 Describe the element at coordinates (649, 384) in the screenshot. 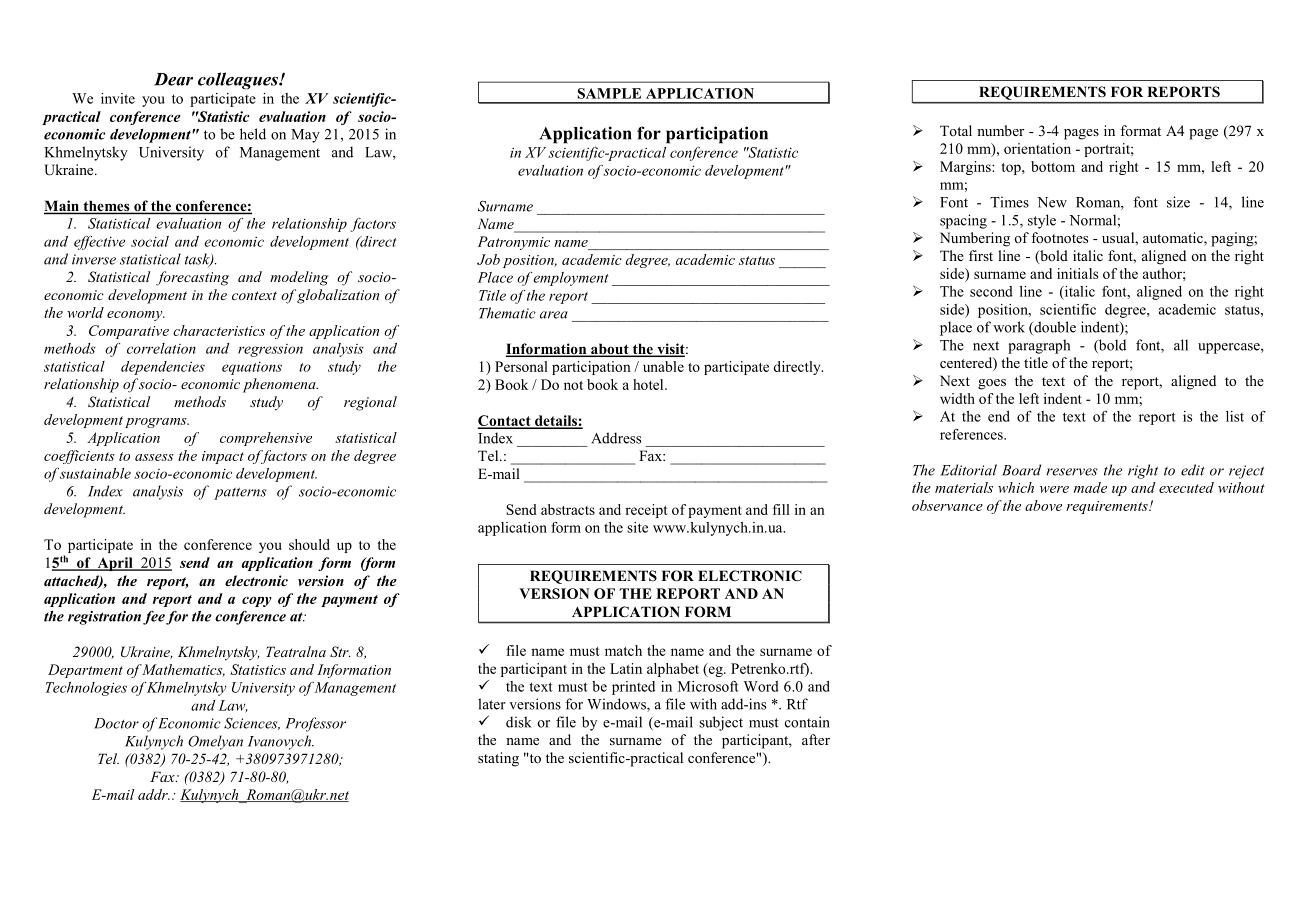

I see `hotel` at that location.
